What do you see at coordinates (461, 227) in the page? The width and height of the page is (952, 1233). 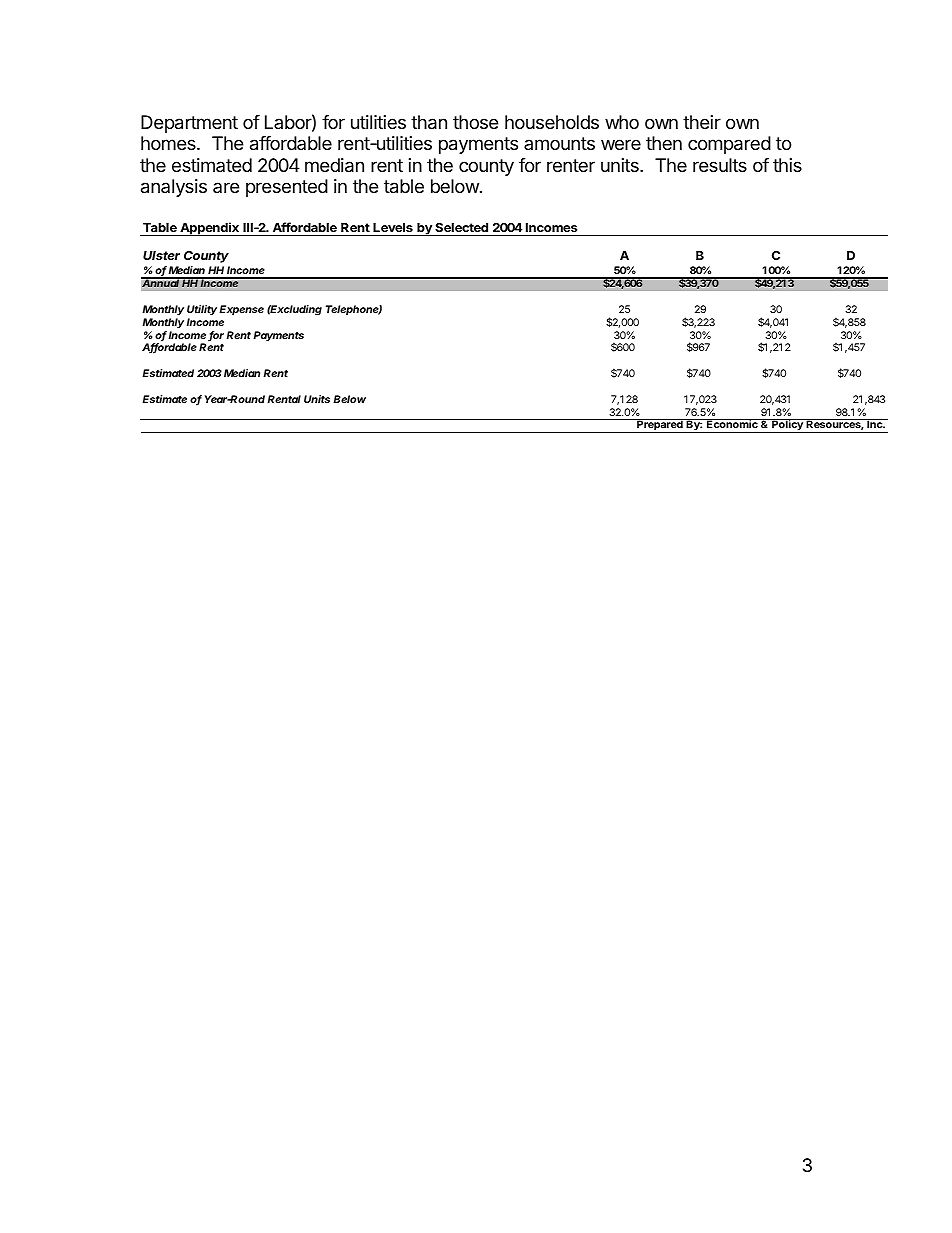 I see `Selected` at bounding box center [461, 227].
